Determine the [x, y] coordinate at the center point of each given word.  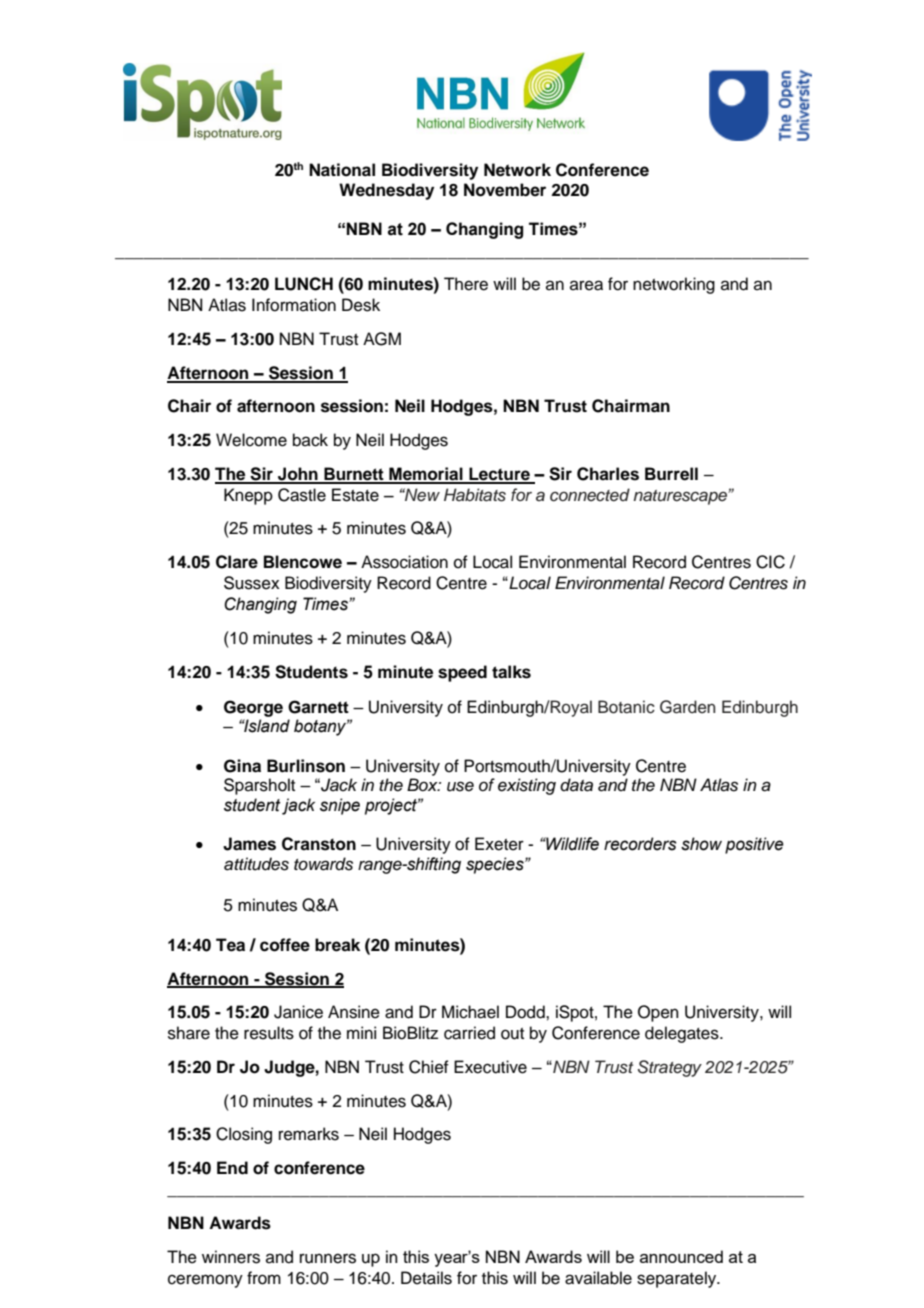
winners [231, 1257]
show [701, 844]
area [586, 285]
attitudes [256, 864]
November [505, 190]
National [342, 170]
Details [426, 1278]
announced [681, 1256]
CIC [770, 562]
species [496, 865]
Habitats [475, 495]
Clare [237, 562]
